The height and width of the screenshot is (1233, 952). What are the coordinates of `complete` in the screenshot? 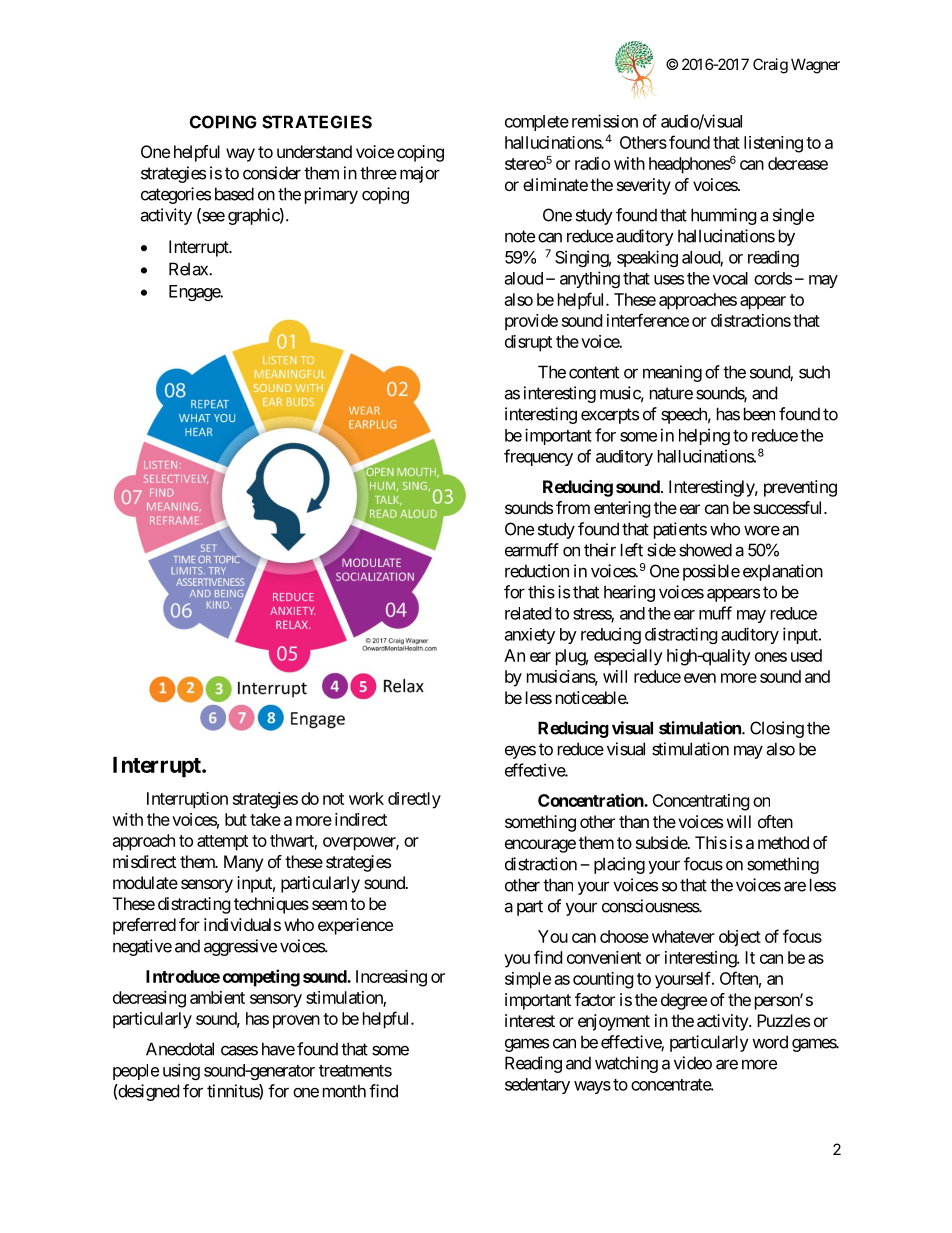 It's located at (537, 123).
